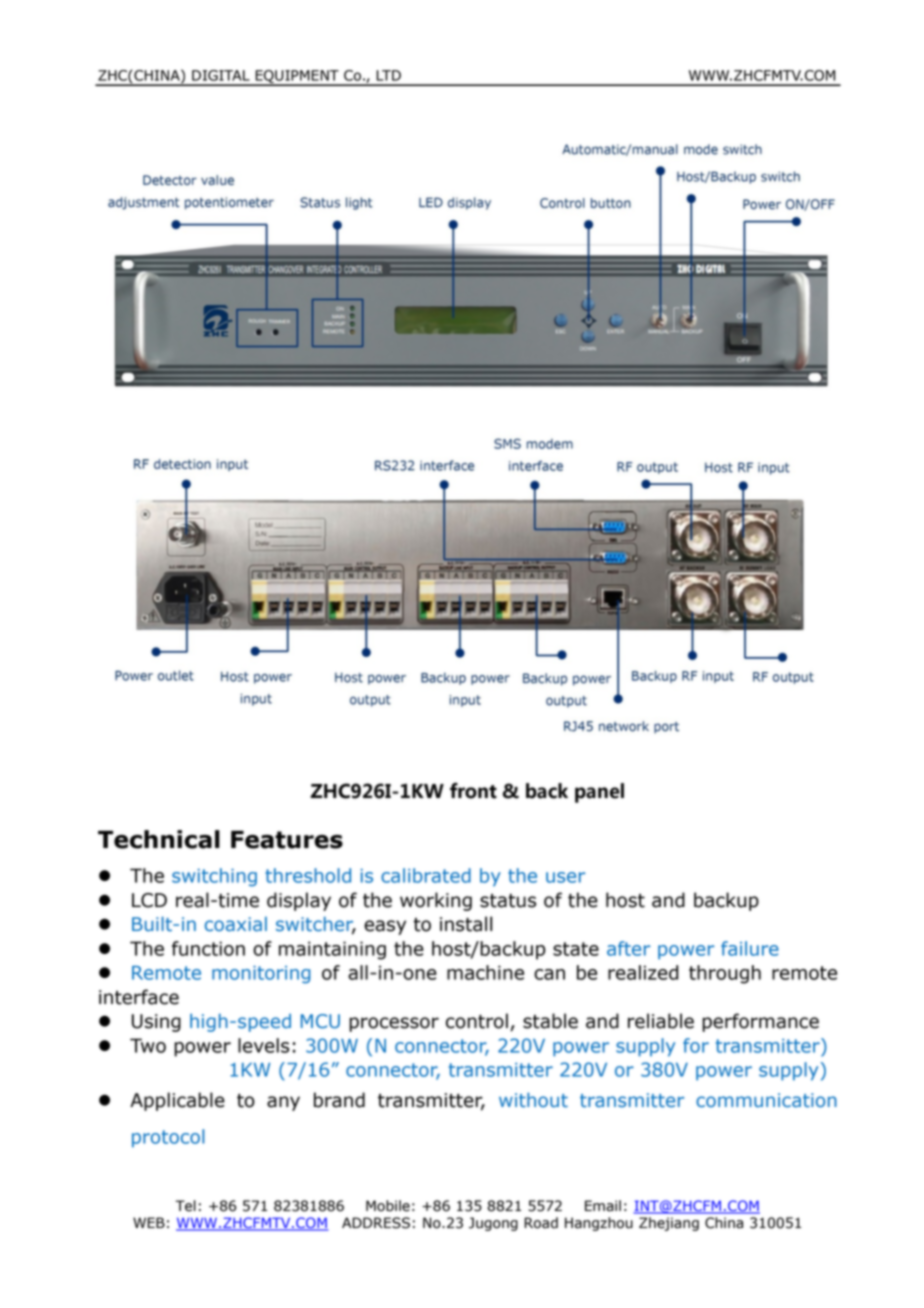  What do you see at coordinates (287, 840) in the page?
I see `Features` at bounding box center [287, 840].
